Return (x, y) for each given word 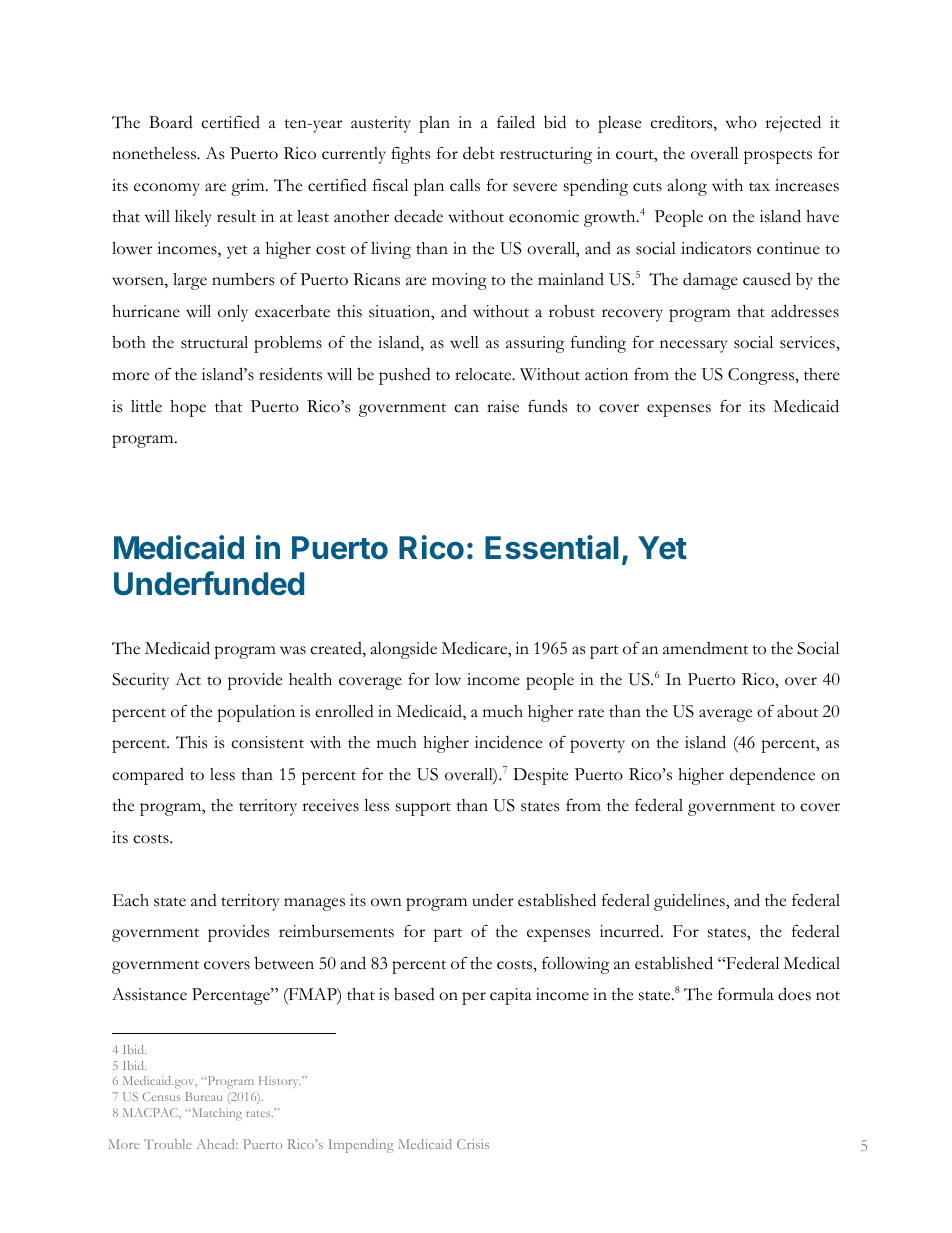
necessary (693, 346)
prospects (778, 157)
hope (188, 408)
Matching (215, 1114)
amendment (705, 648)
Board (171, 122)
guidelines (690, 902)
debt (479, 153)
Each (131, 900)
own (386, 902)
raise (503, 406)
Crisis (473, 1144)
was (293, 650)
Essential (551, 547)
